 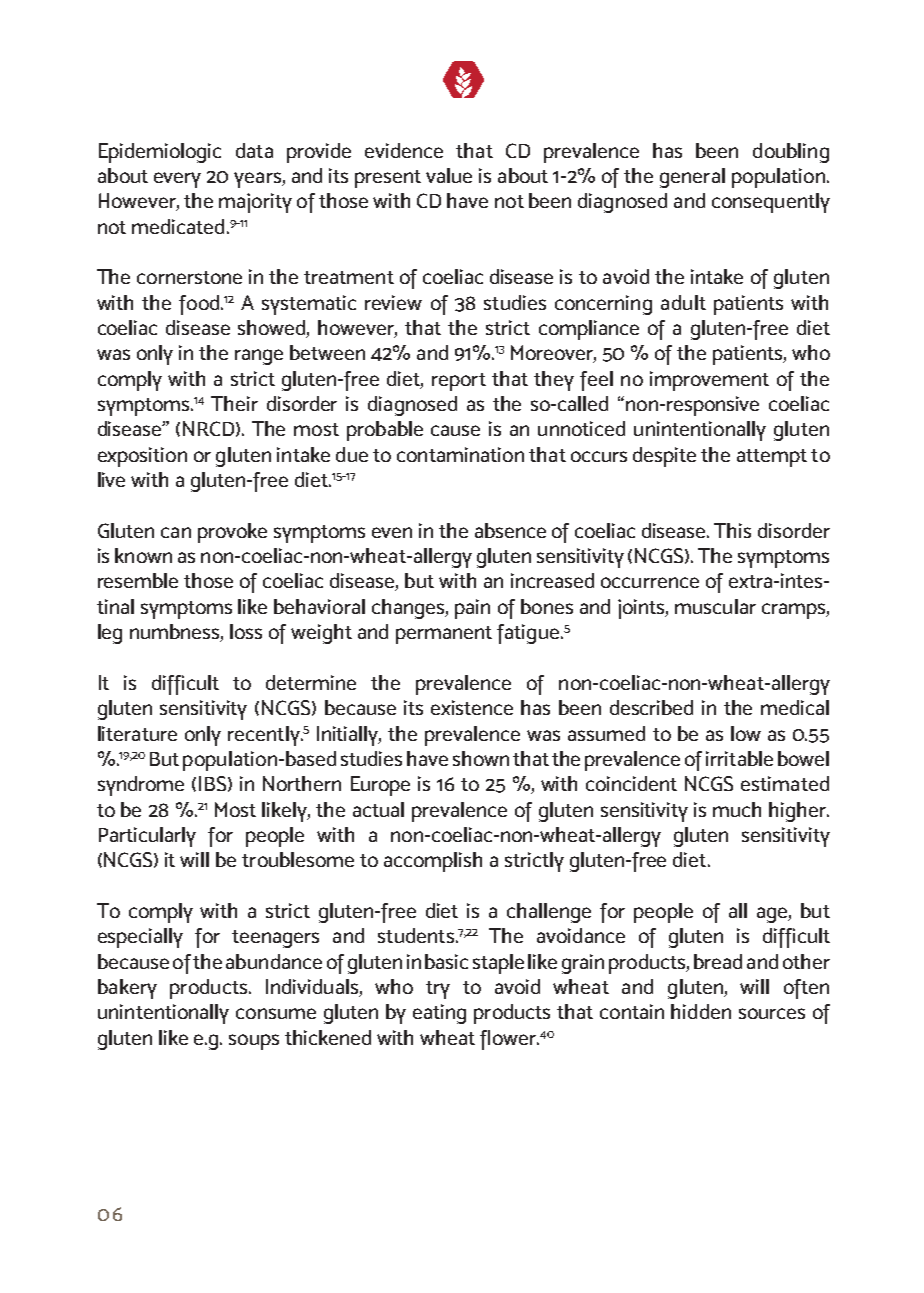 What do you see at coordinates (472, 609) in the screenshot?
I see `pain` at bounding box center [472, 609].
